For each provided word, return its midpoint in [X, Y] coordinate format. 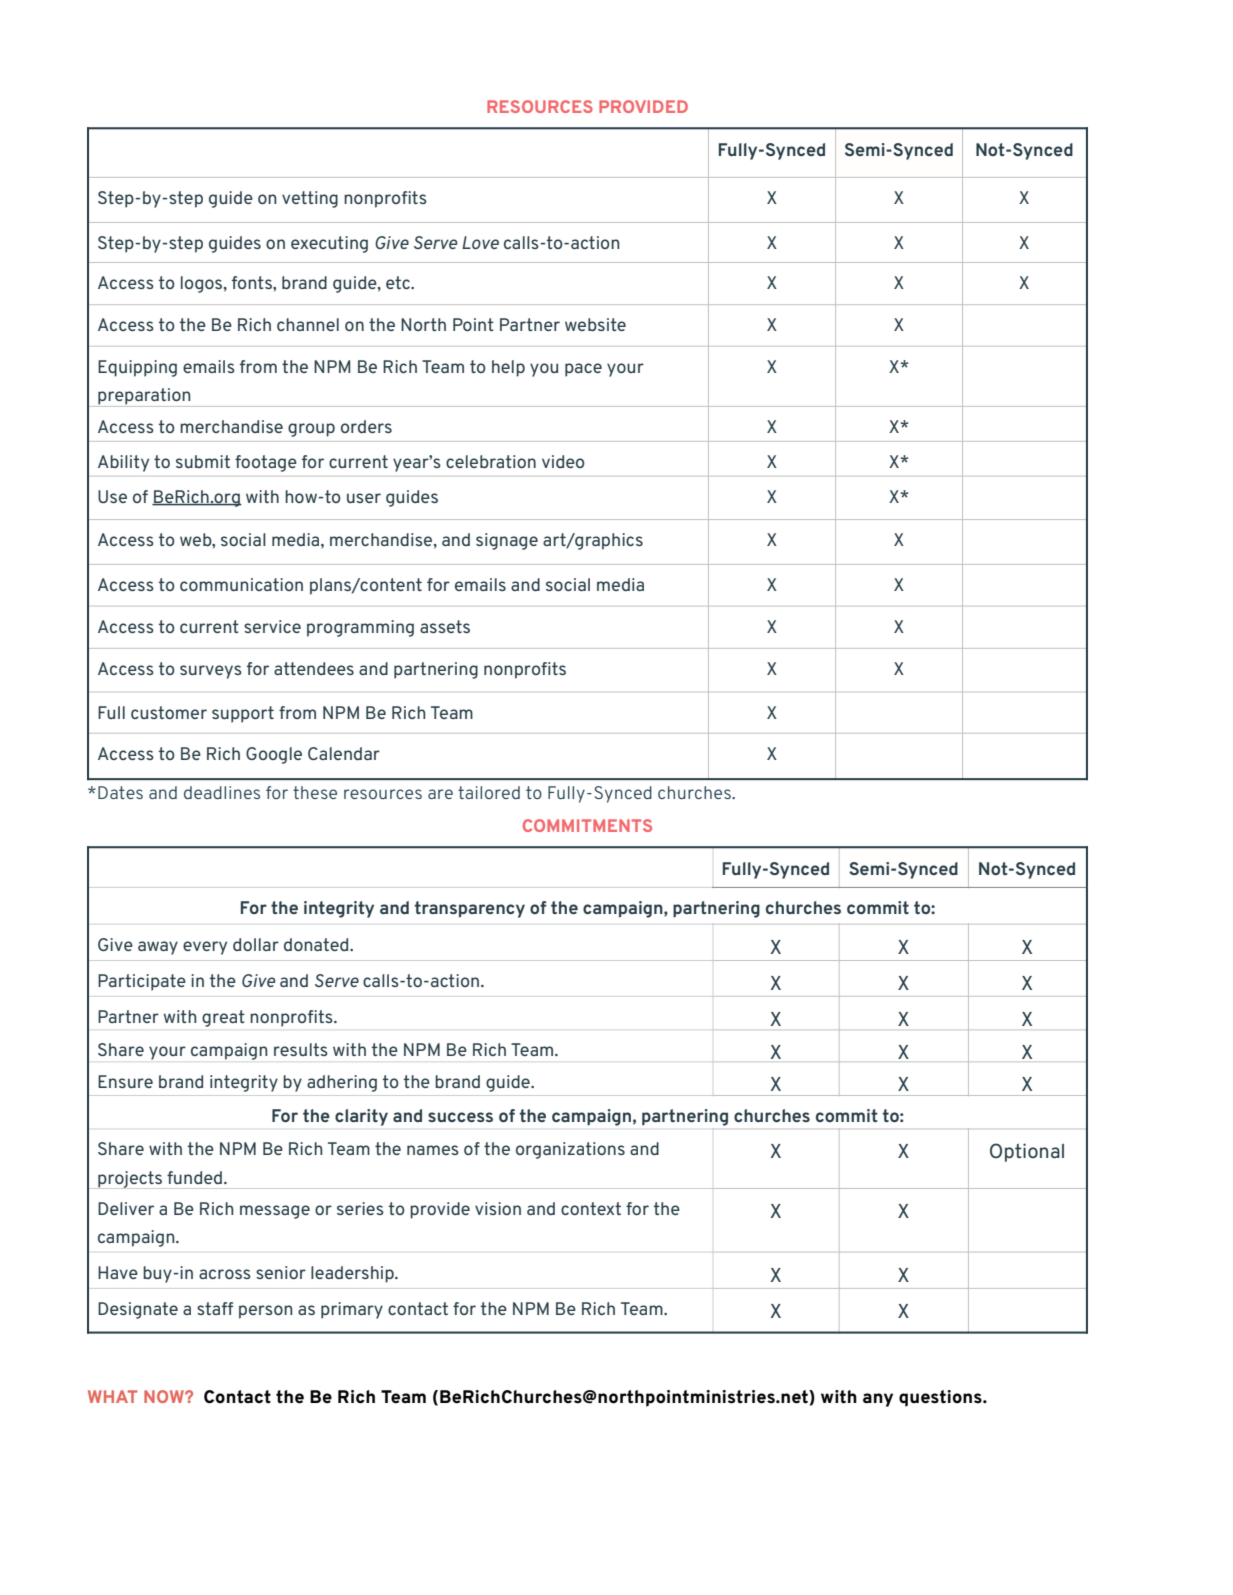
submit [203, 461]
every [205, 948]
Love [480, 242]
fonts [253, 282]
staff [215, 1308]
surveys [211, 672]
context [591, 1208]
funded [194, 1177]
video [563, 461]
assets [445, 626]
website [595, 324]
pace [583, 370]
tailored [489, 792]
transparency [470, 909]
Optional [1027, 1152]
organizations [570, 1150]
